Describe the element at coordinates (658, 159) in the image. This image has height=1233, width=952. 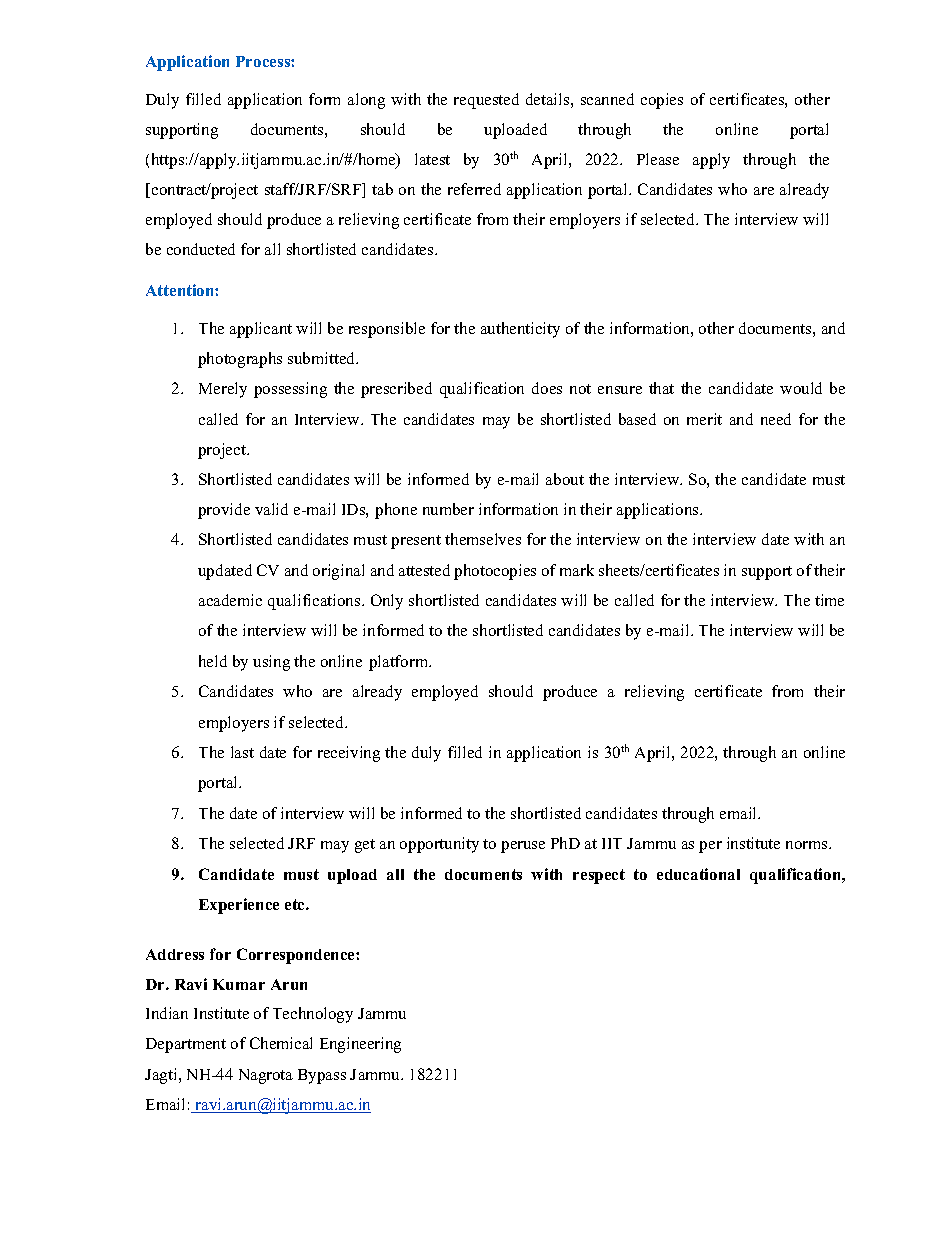
I see `Please` at that location.
